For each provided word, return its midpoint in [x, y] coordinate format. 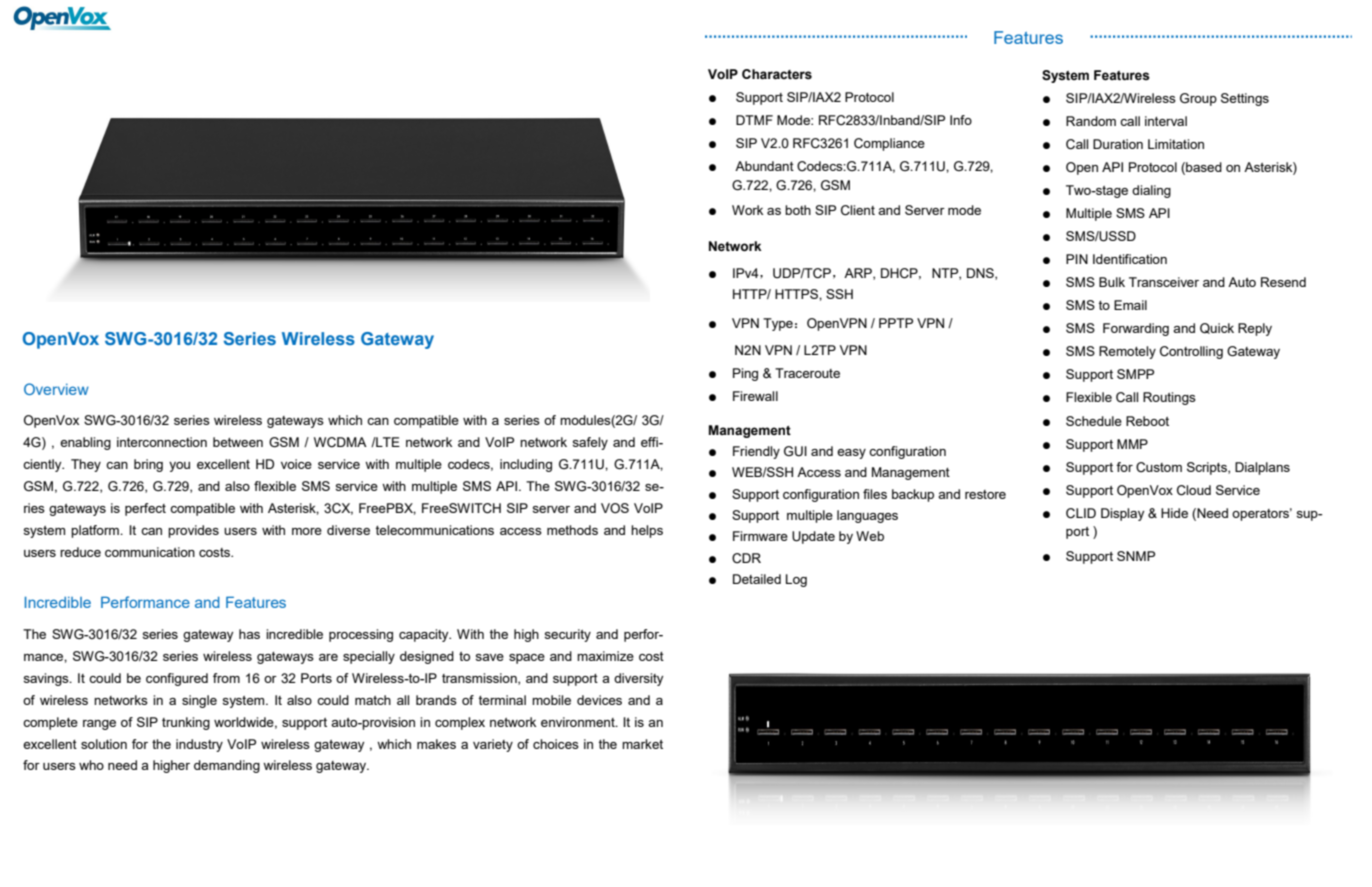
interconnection [162, 442]
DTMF [754, 120]
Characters [777, 74]
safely [590, 443]
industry [199, 745]
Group [1198, 99]
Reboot [1147, 421]
